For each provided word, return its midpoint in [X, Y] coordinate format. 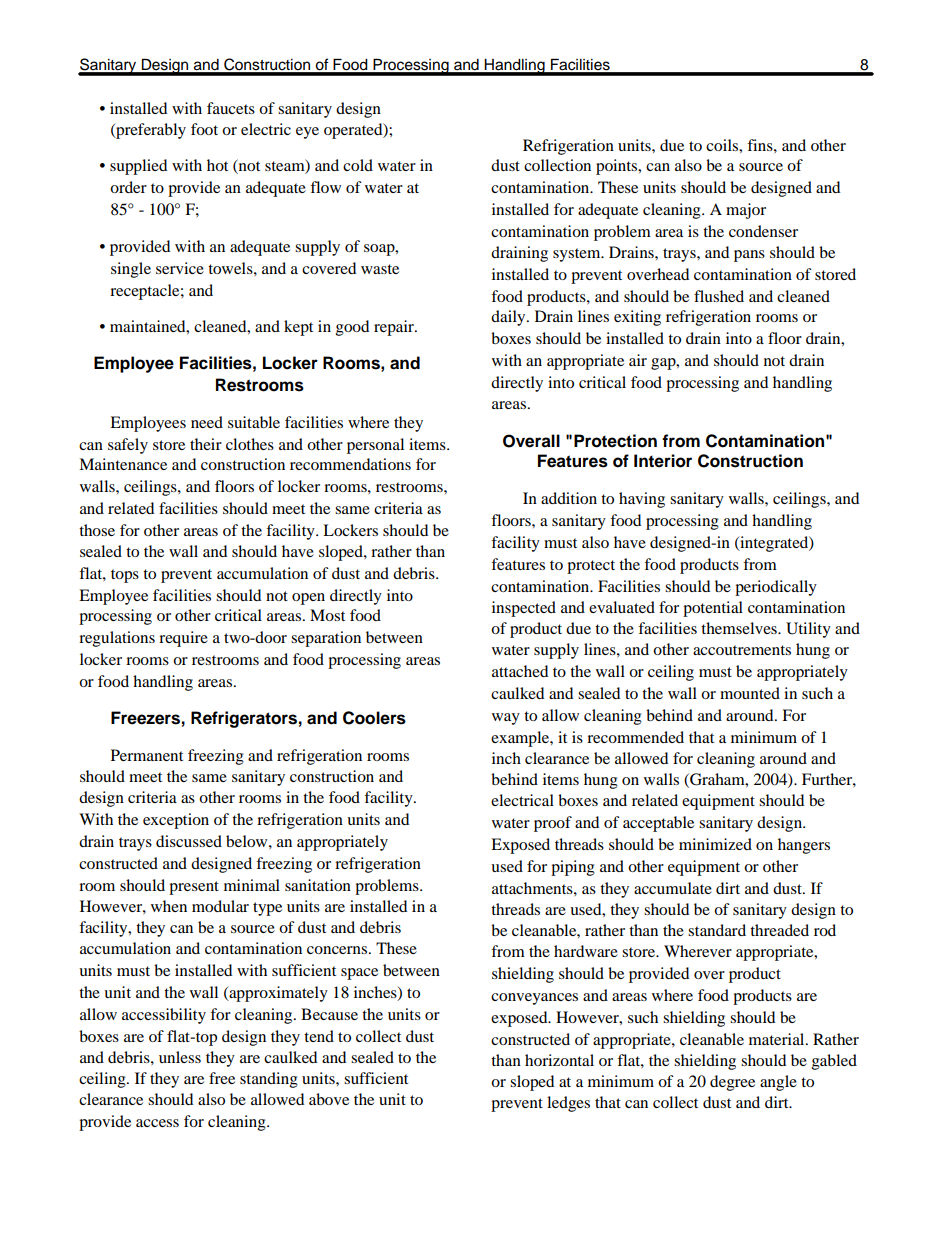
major [746, 211]
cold [358, 165]
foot [204, 129]
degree [732, 1083]
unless [180, 1057]
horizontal [559, 1060]
